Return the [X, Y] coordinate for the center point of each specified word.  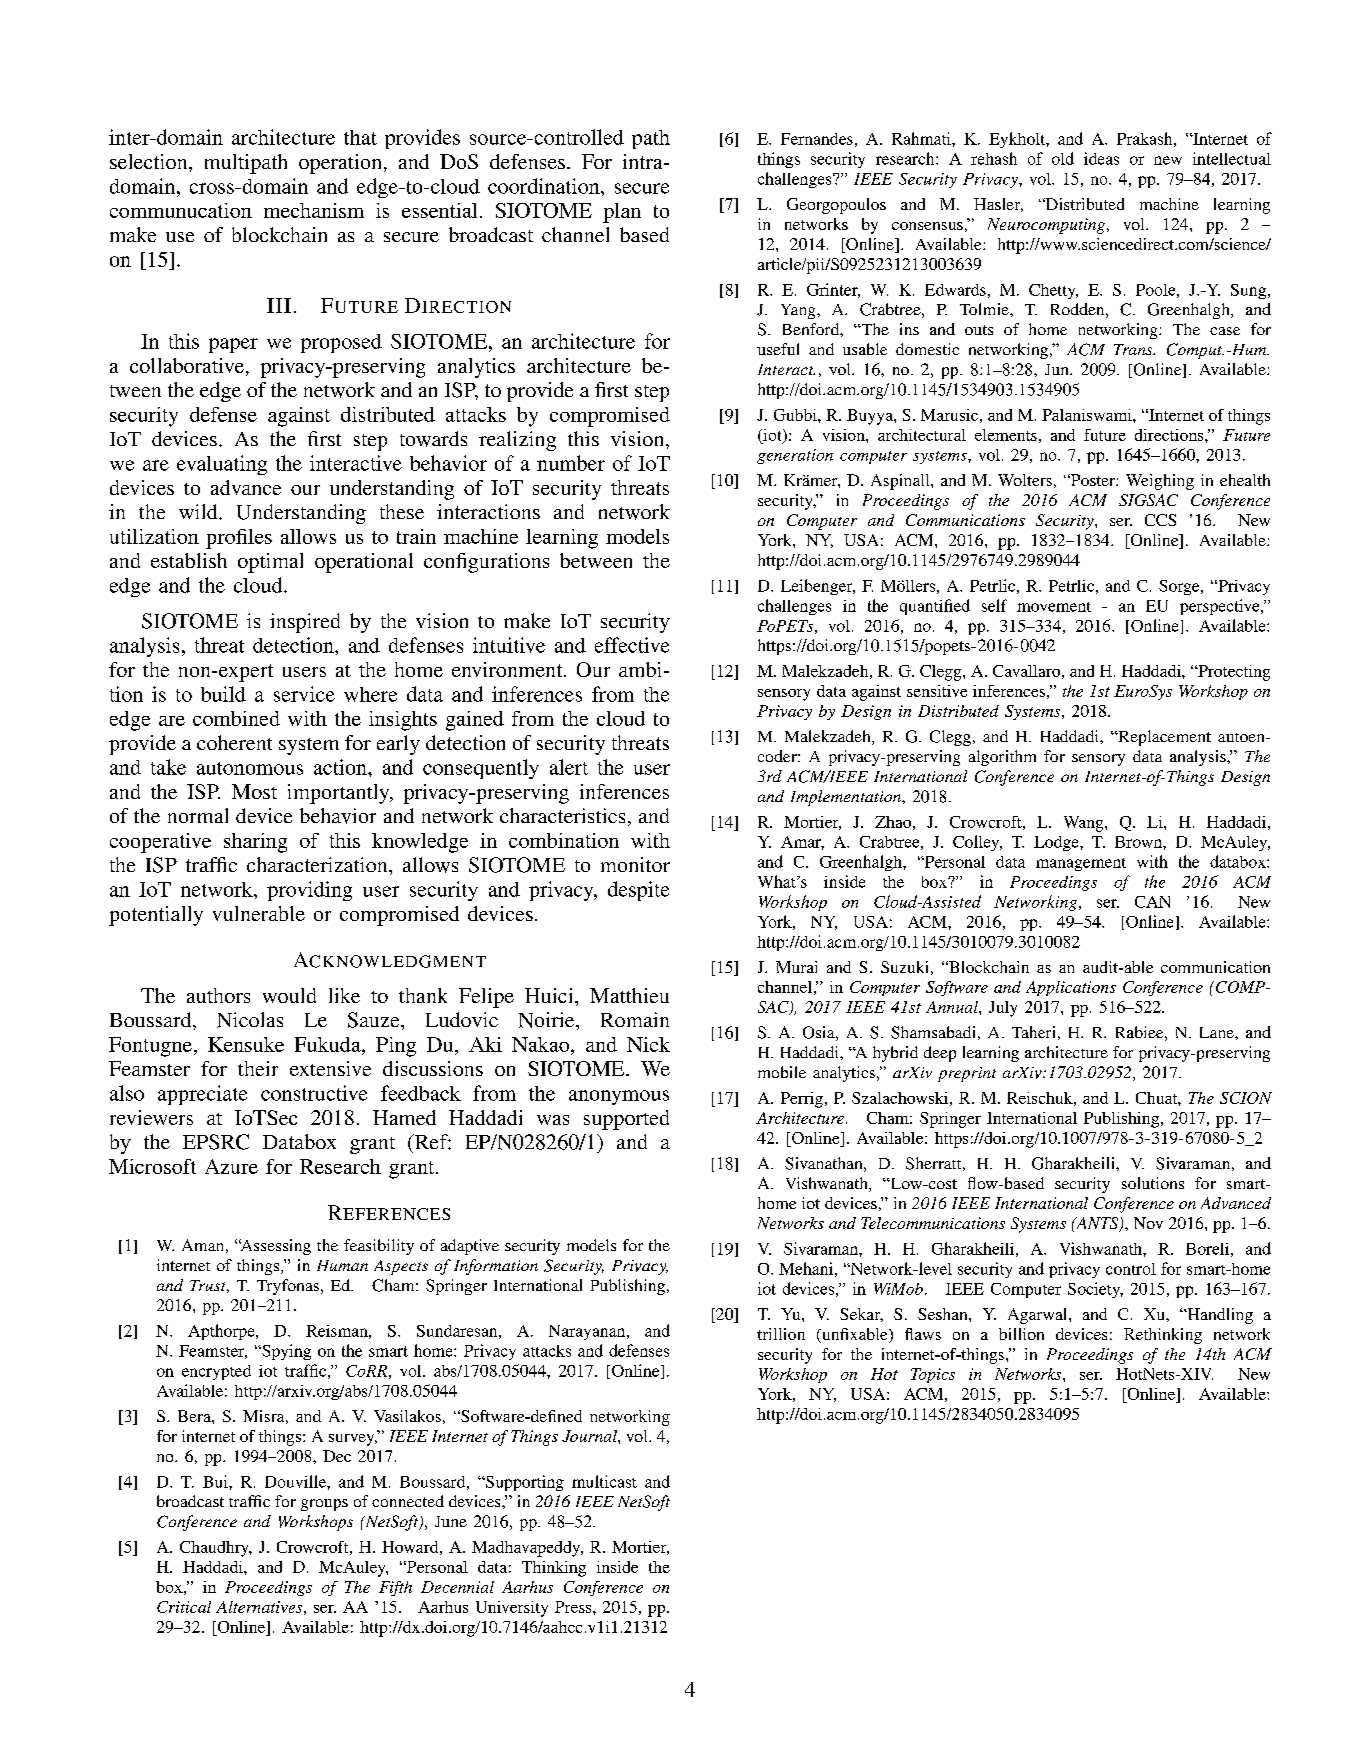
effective [632, 645]
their [258, 1068]
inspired [305, 623]
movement [1054, 607]
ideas [1101, 158]
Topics [933, 1375]
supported [626, 1120]
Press [574, 1607]
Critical [184, 1607]
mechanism [314, 210]
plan [622, 213]
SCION [1246, 1098]
